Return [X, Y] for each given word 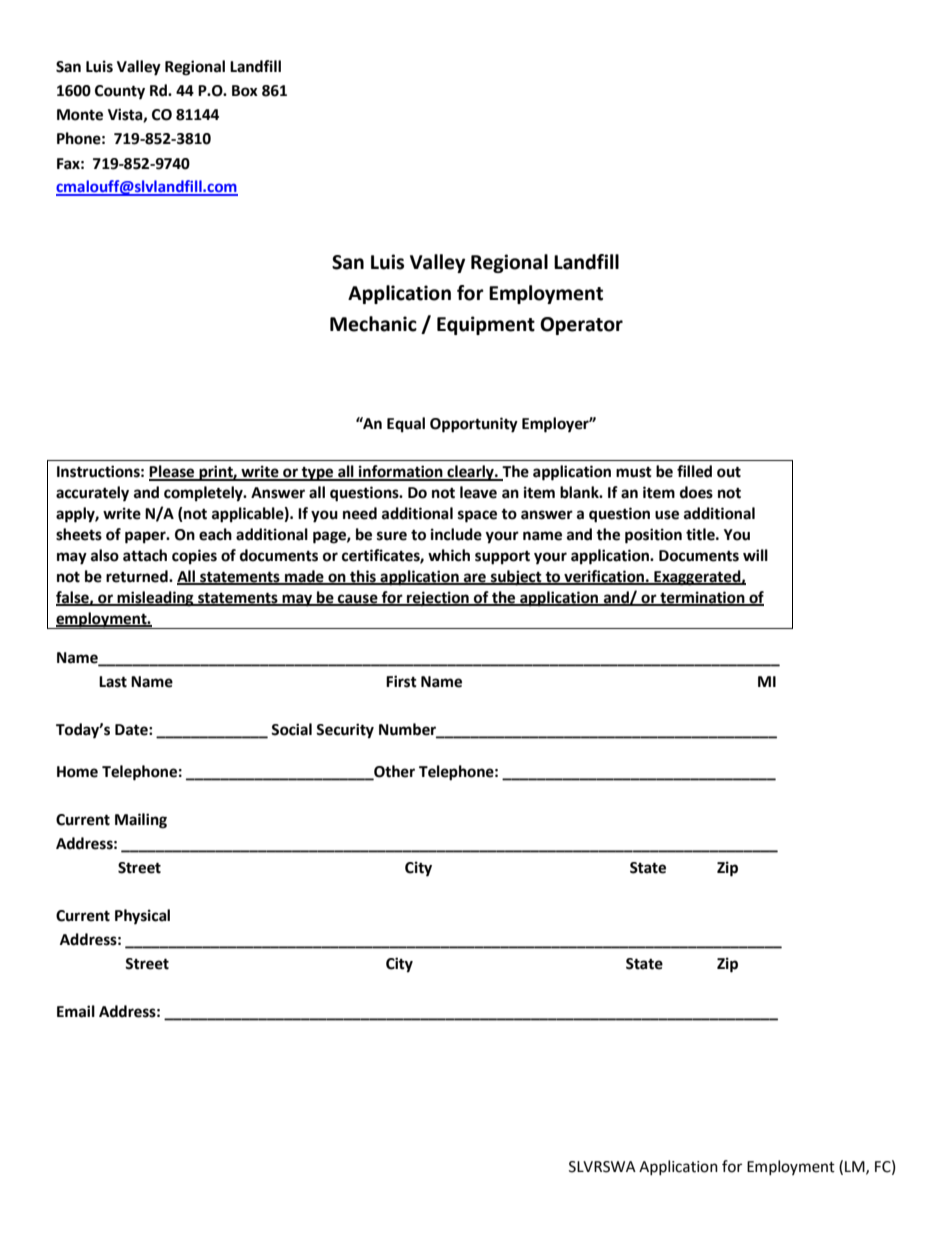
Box [245, 91]
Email [76, 1011]
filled [694, 471]
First [401, 681]
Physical [142, 917]
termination [702, 598]
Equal [406, 425]
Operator [581, 326]
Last [113, 682]
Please [173, 472]
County [120, 92]
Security [345, 731]
